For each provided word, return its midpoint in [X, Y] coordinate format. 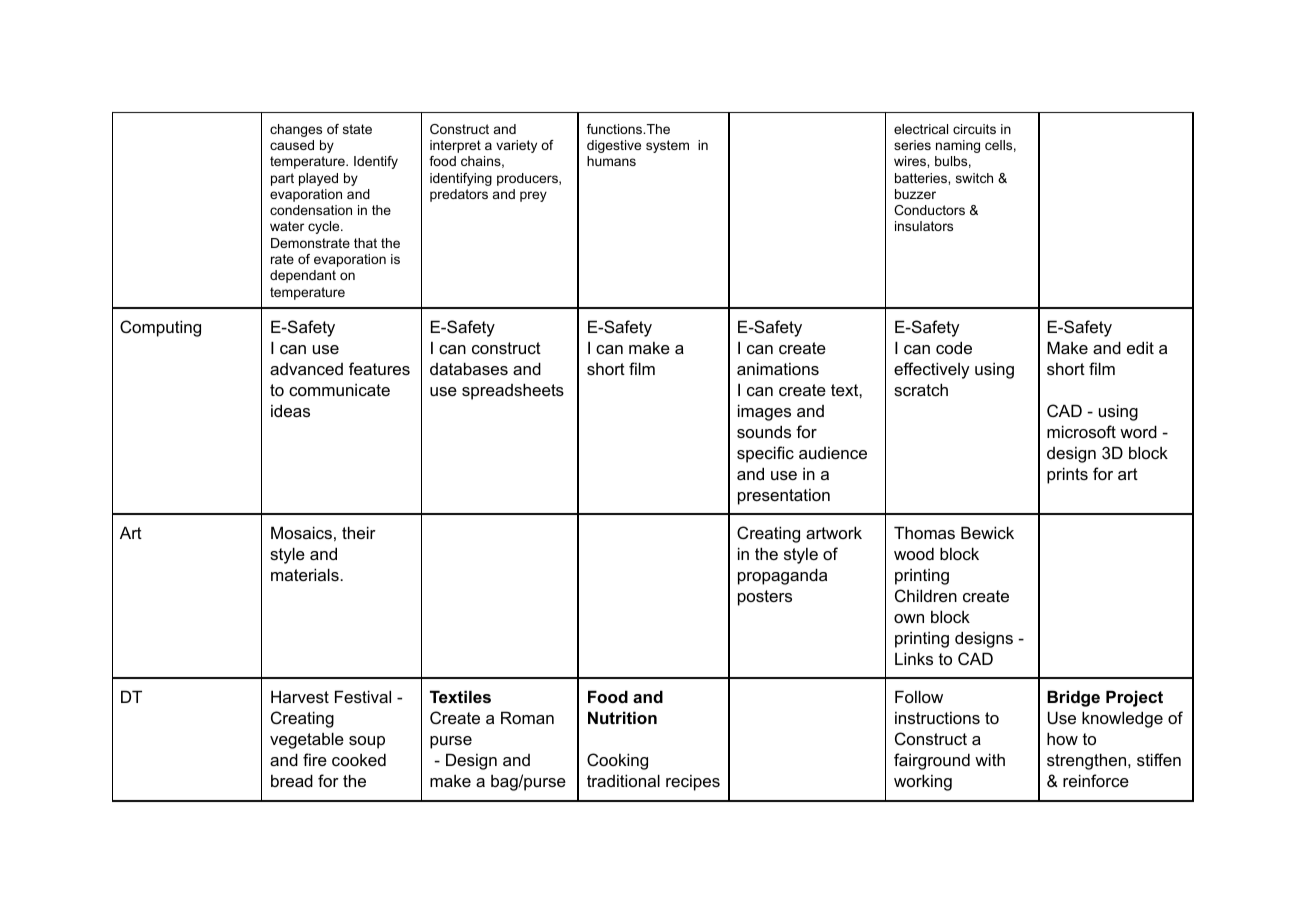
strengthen [1088, 761]
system [667, 146]
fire [315, 759]
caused [292, 145]
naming [958, 146]
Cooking [617, 761]
